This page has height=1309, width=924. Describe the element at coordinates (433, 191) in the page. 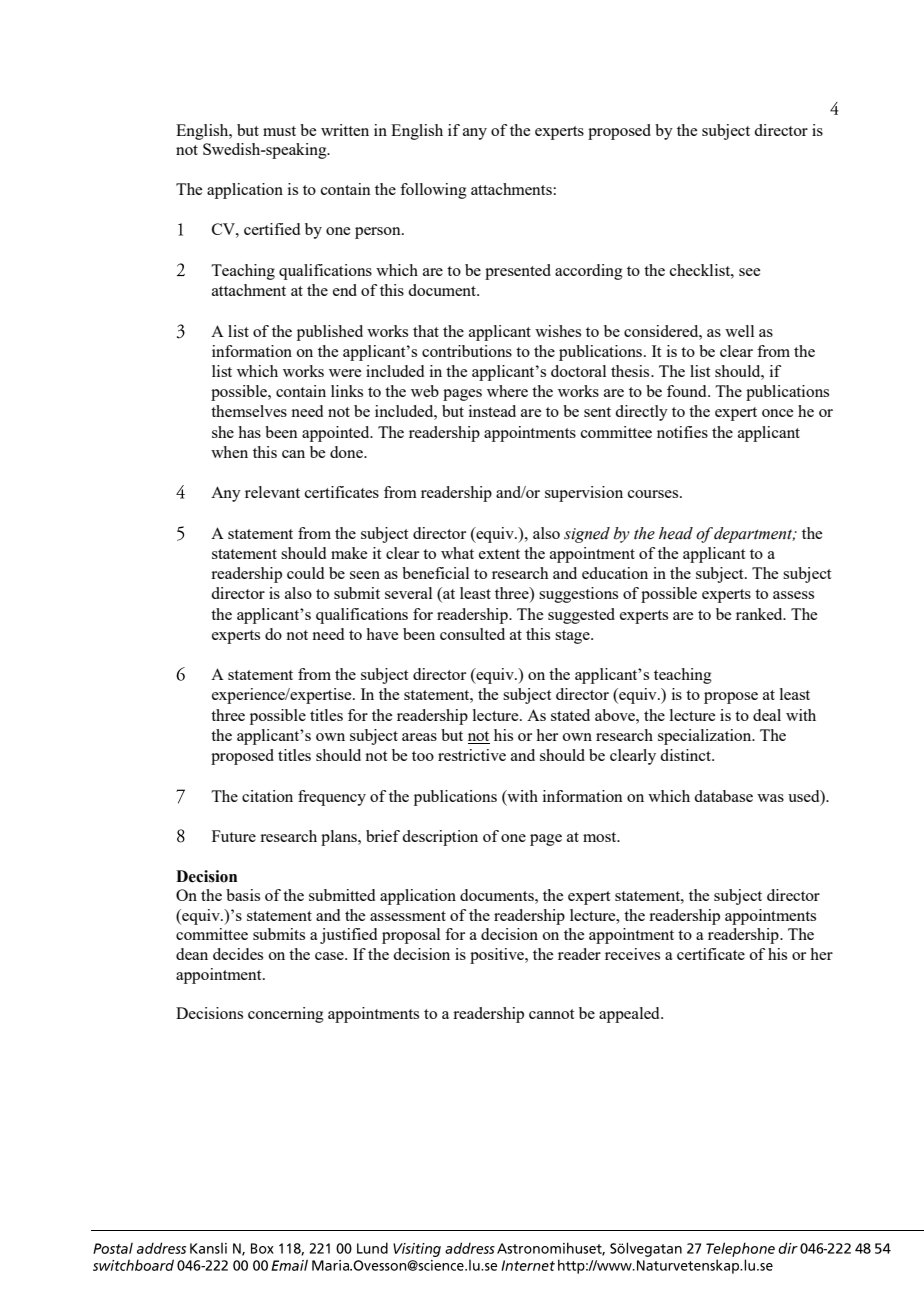

I see `following` at that location.
